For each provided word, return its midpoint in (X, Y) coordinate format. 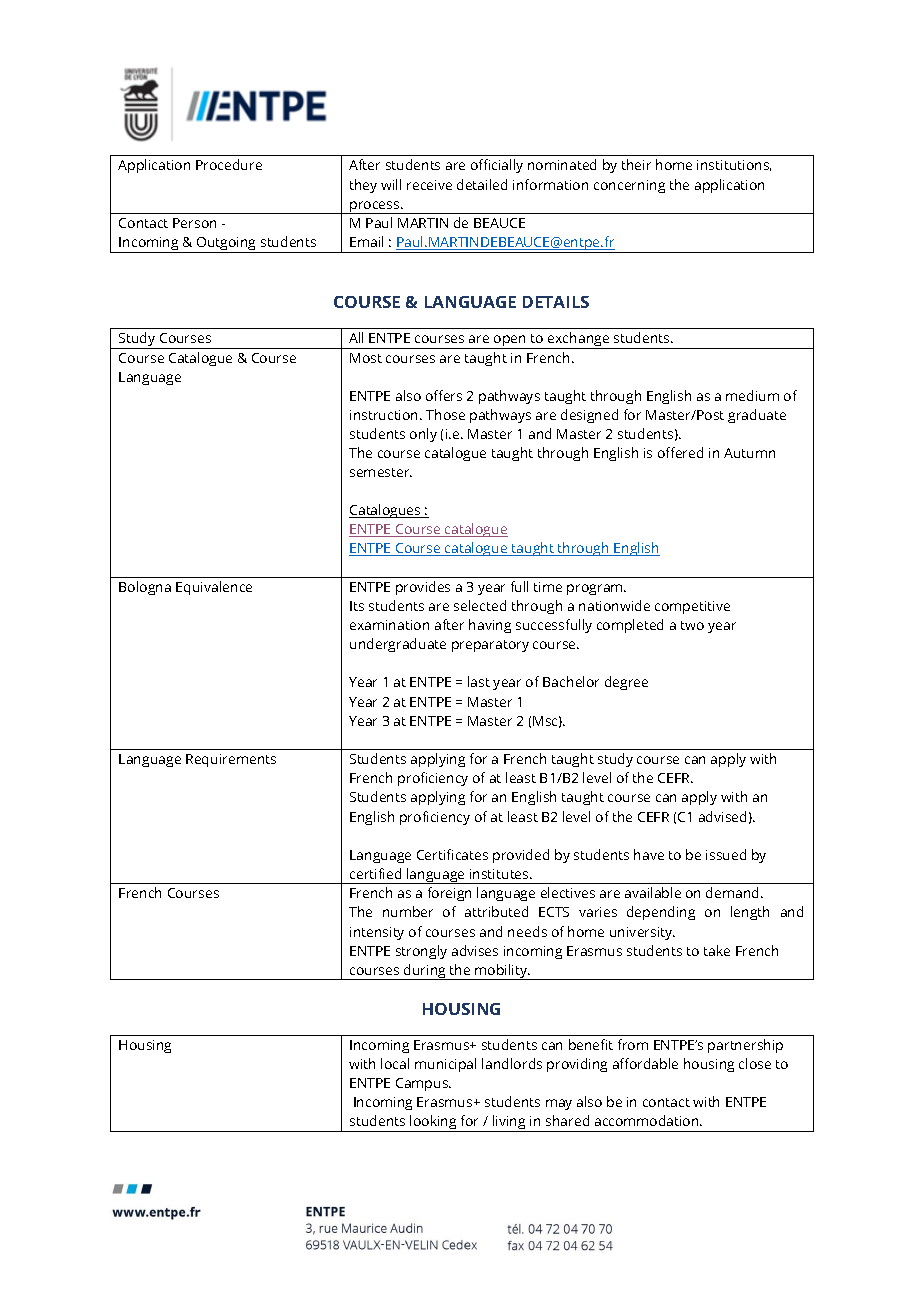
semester (381, 472)
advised (722, 816)
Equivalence (214, 588)
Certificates (452, 854)
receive (429, 185)
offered (680, 452)
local (395, 1063)
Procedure (229, 164)
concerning (629, 186)
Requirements (231, 760)
